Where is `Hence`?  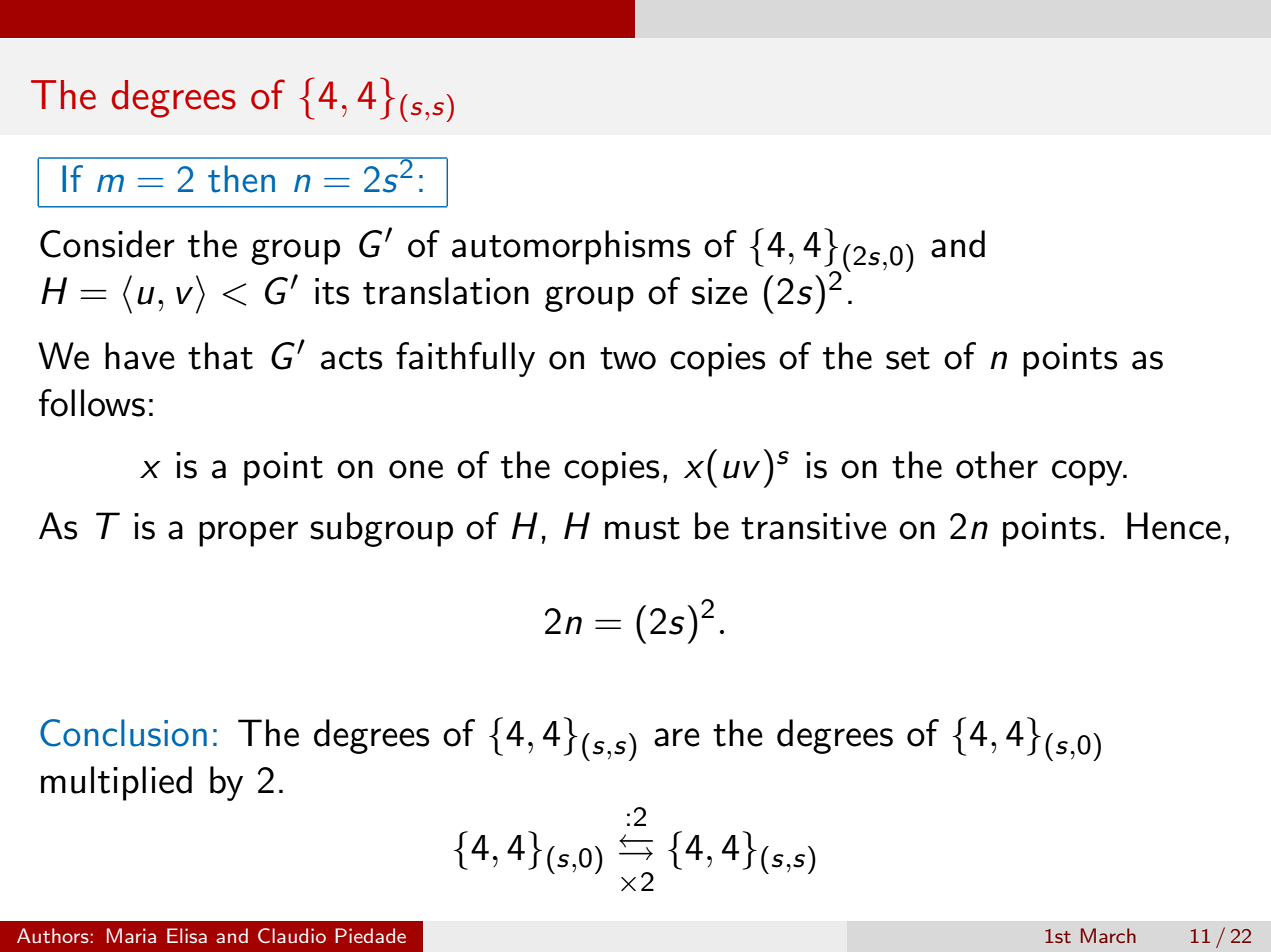
Hence is located at coordinates (1174, 526).
